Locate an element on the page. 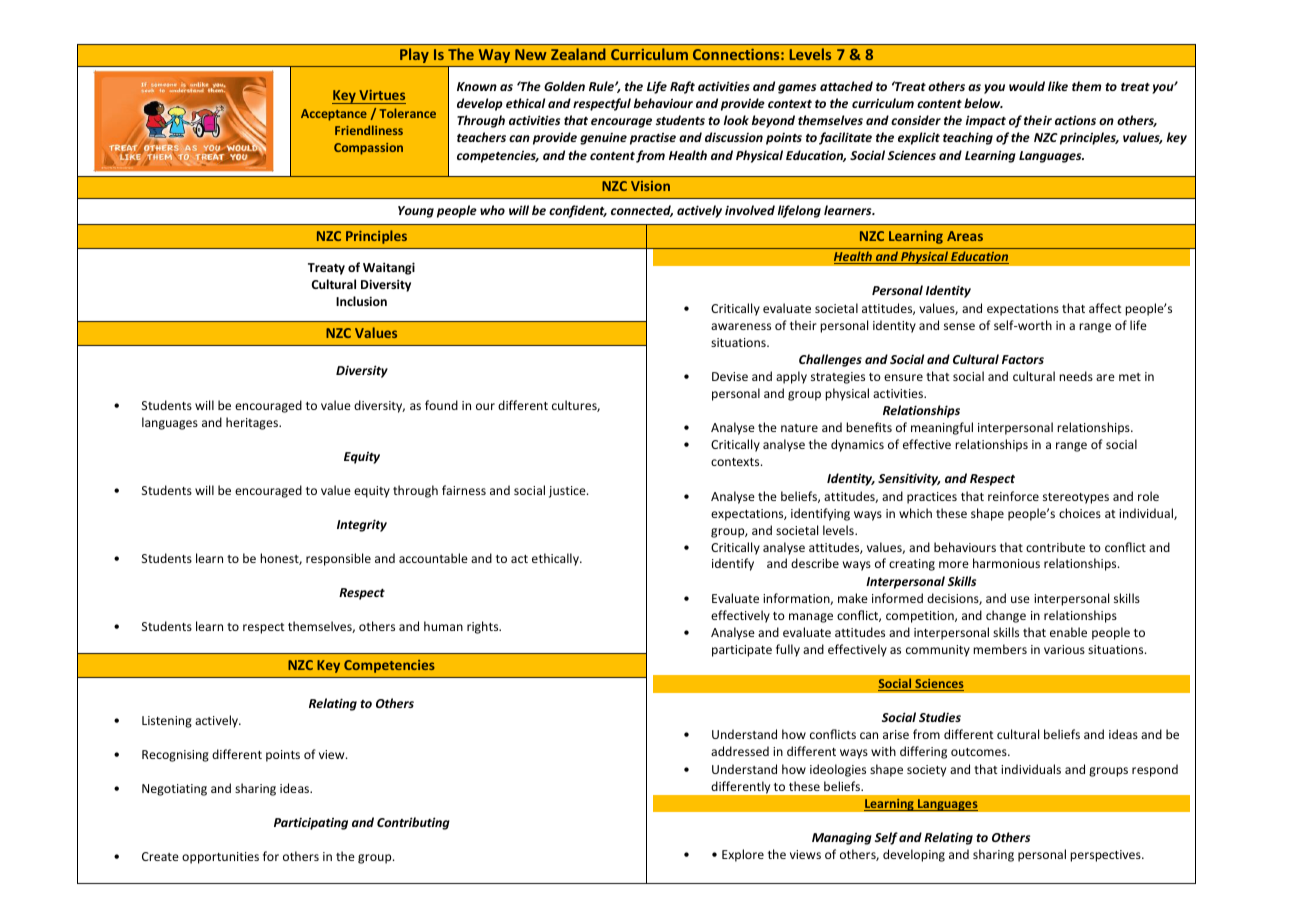 The height and width of the page is (924, 1307). perspectives is located at coordinates (1106, 856).
